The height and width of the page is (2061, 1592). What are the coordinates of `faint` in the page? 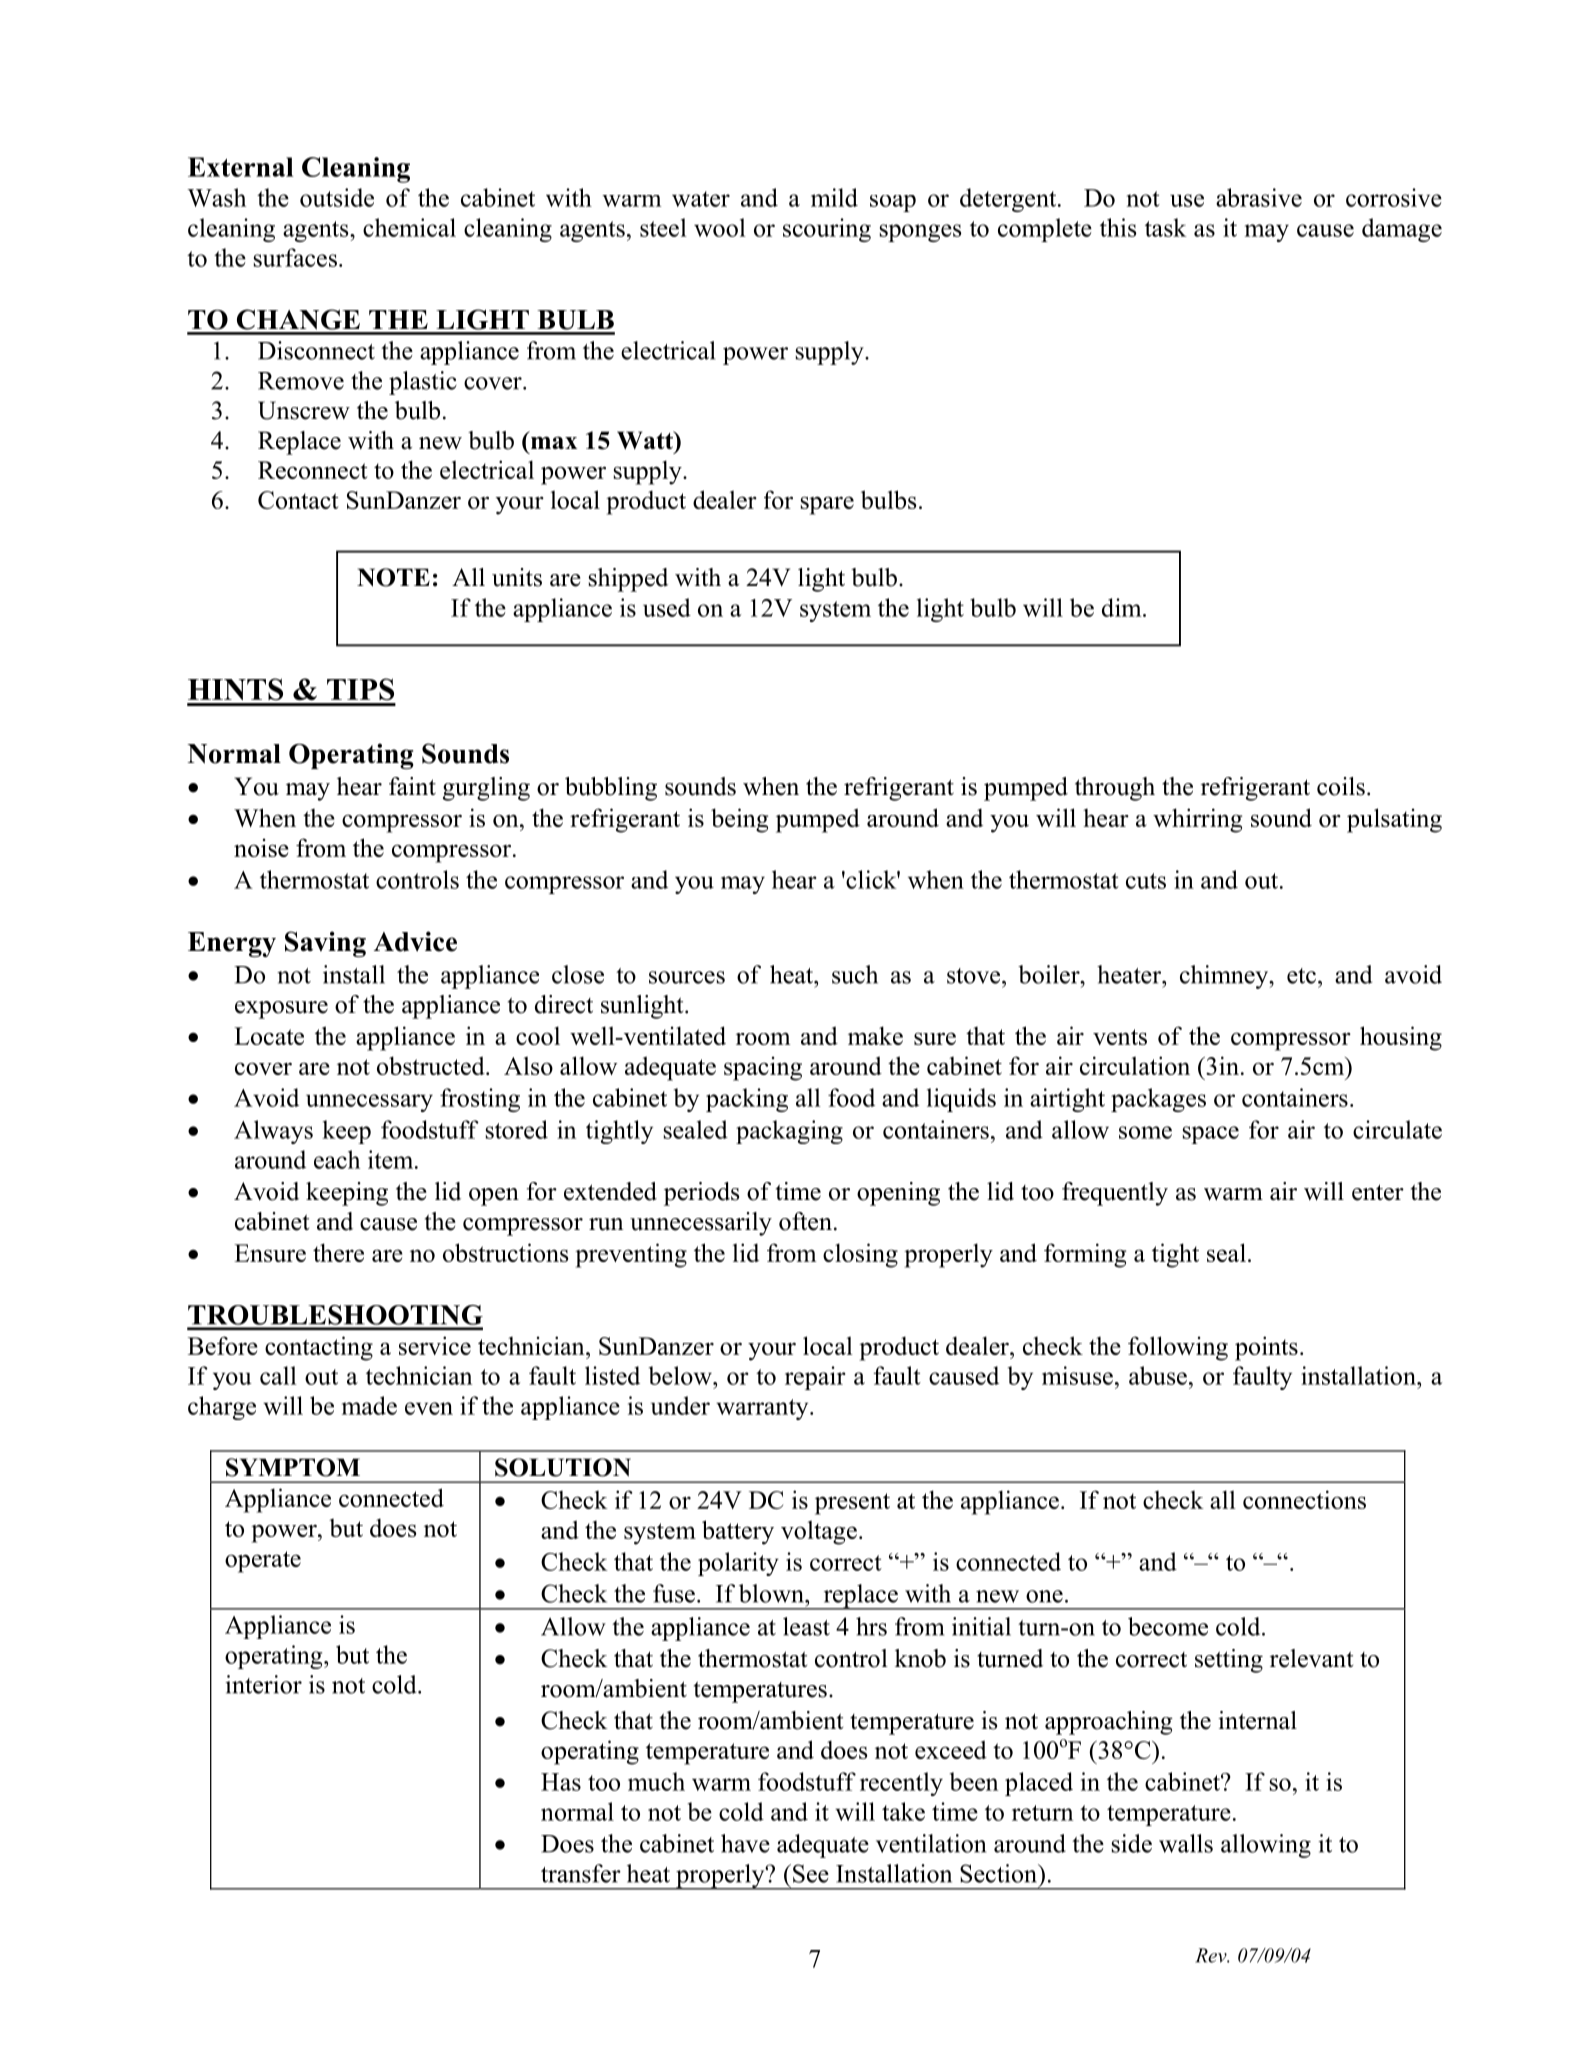 It's located at (412, 786).
